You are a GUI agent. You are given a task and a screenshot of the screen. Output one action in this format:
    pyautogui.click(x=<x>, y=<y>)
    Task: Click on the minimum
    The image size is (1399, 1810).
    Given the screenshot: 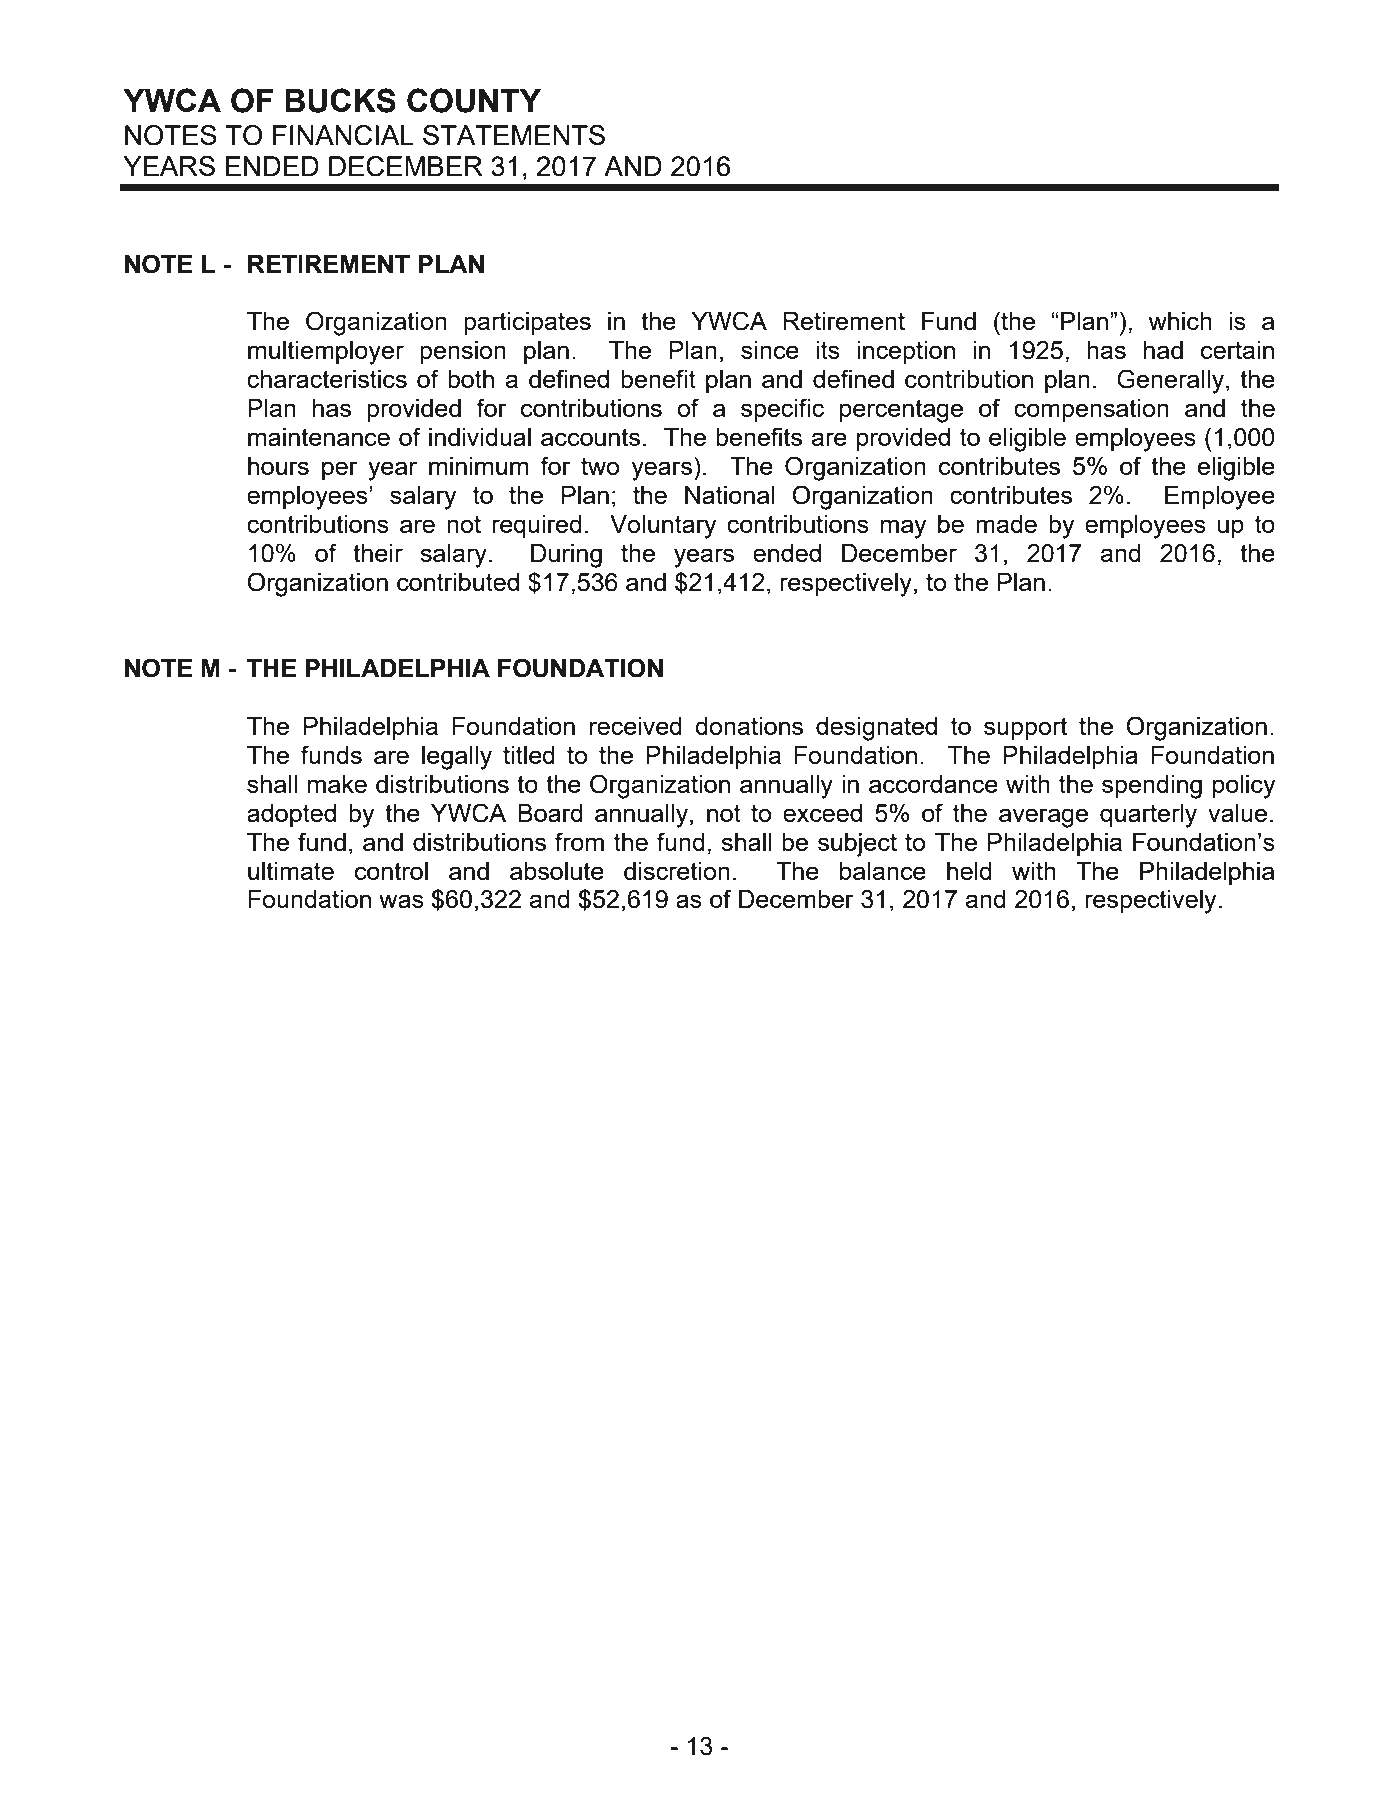 What is the action you would take?
    pyautogui.click(x=478, y=466)
